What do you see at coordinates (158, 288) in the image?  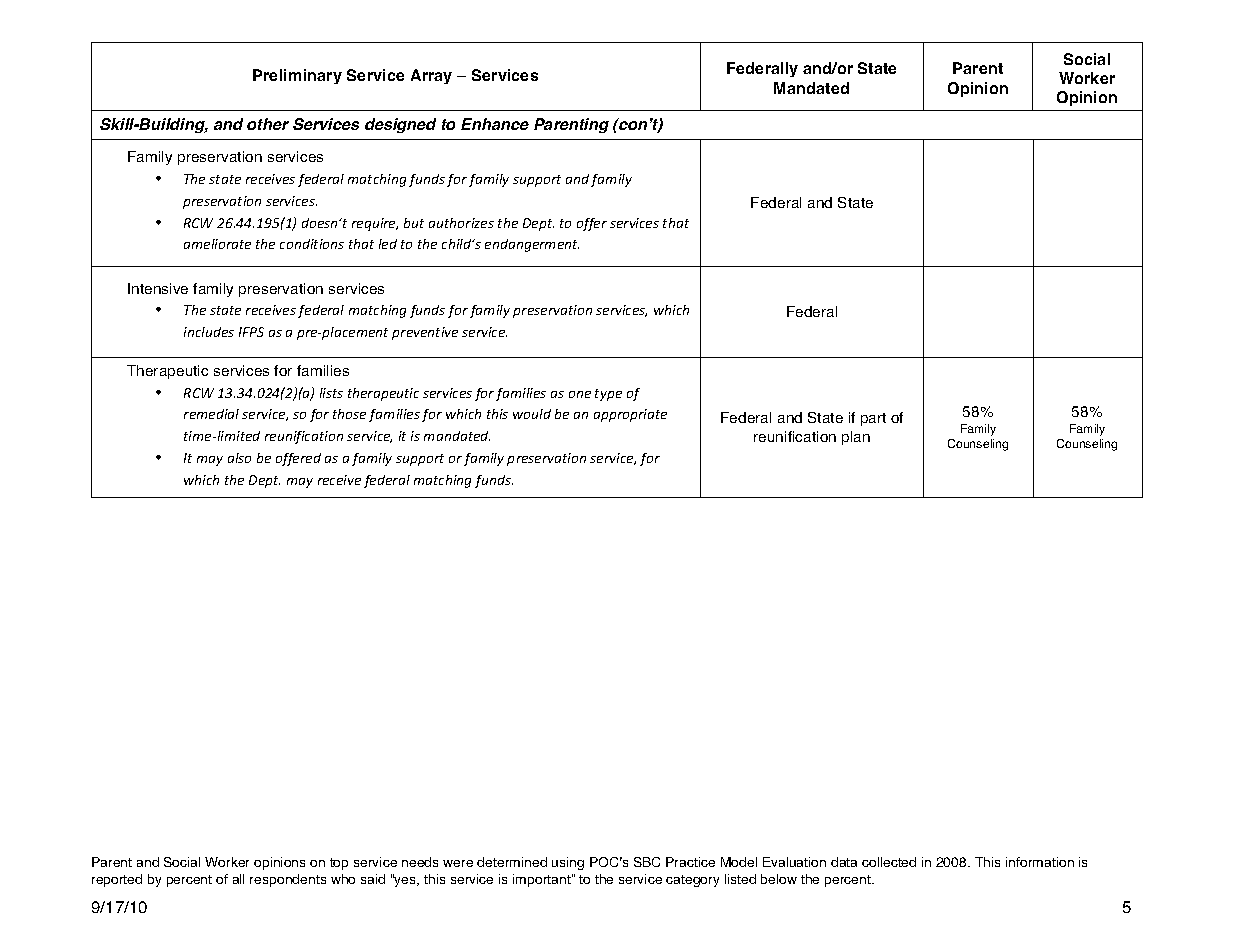 I see `Intensive` at bounding box center [158, 288].
